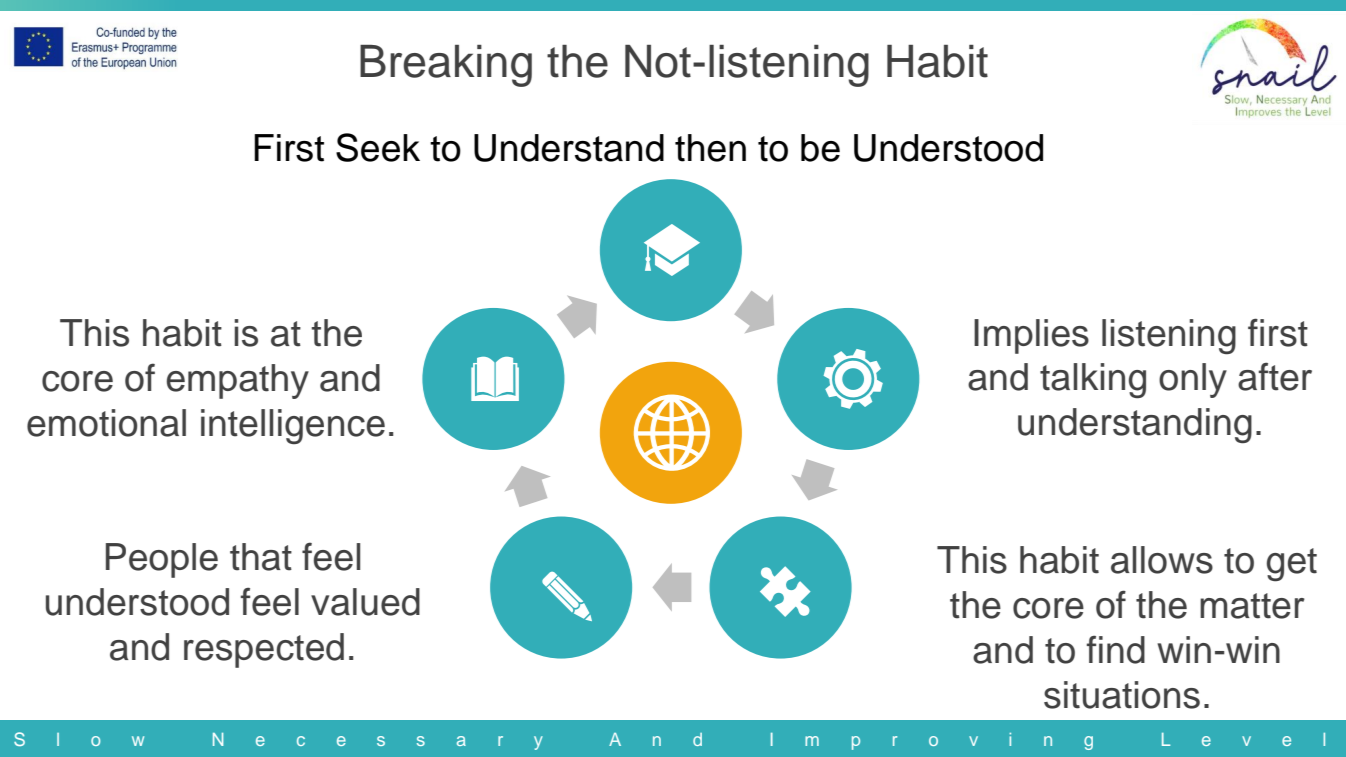 This screenshot has height=757, width=1346. What do you see at coordinates (446, 66) in the screenshot?
I see `Breaking` at bounding box center [446, 66].
